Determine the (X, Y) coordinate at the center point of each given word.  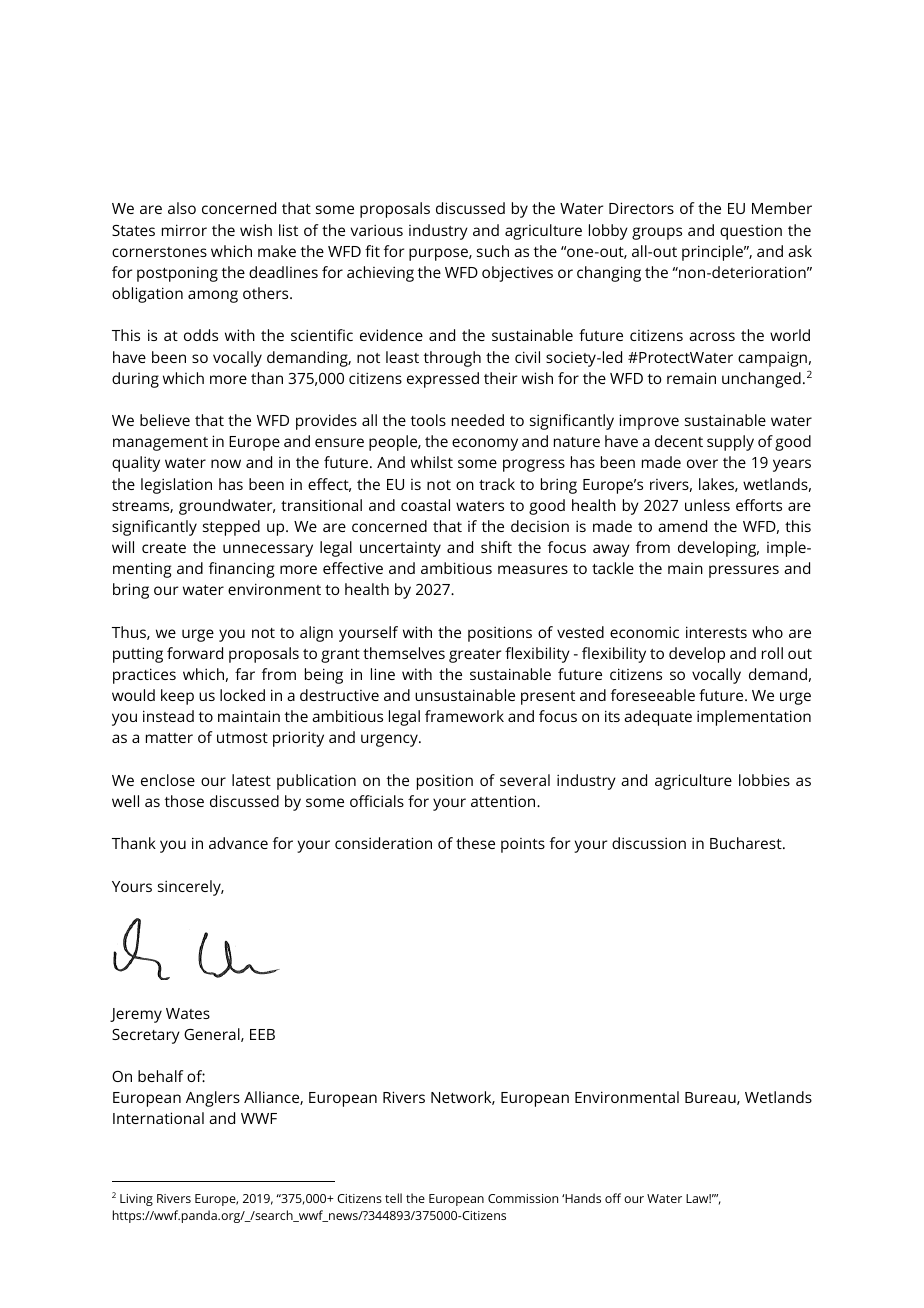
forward (195, 653)
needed (478, 420)
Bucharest (747, 843)
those (184, 801)
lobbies (764, 780)
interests (716, 632)
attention (504, 801)
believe (165, 420)
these (475, 843)
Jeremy (136, 1015)
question (751, 232)
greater (475, 656)
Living (136, 1200)
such (493, 251)
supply (730, 443)
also (182, 208)
